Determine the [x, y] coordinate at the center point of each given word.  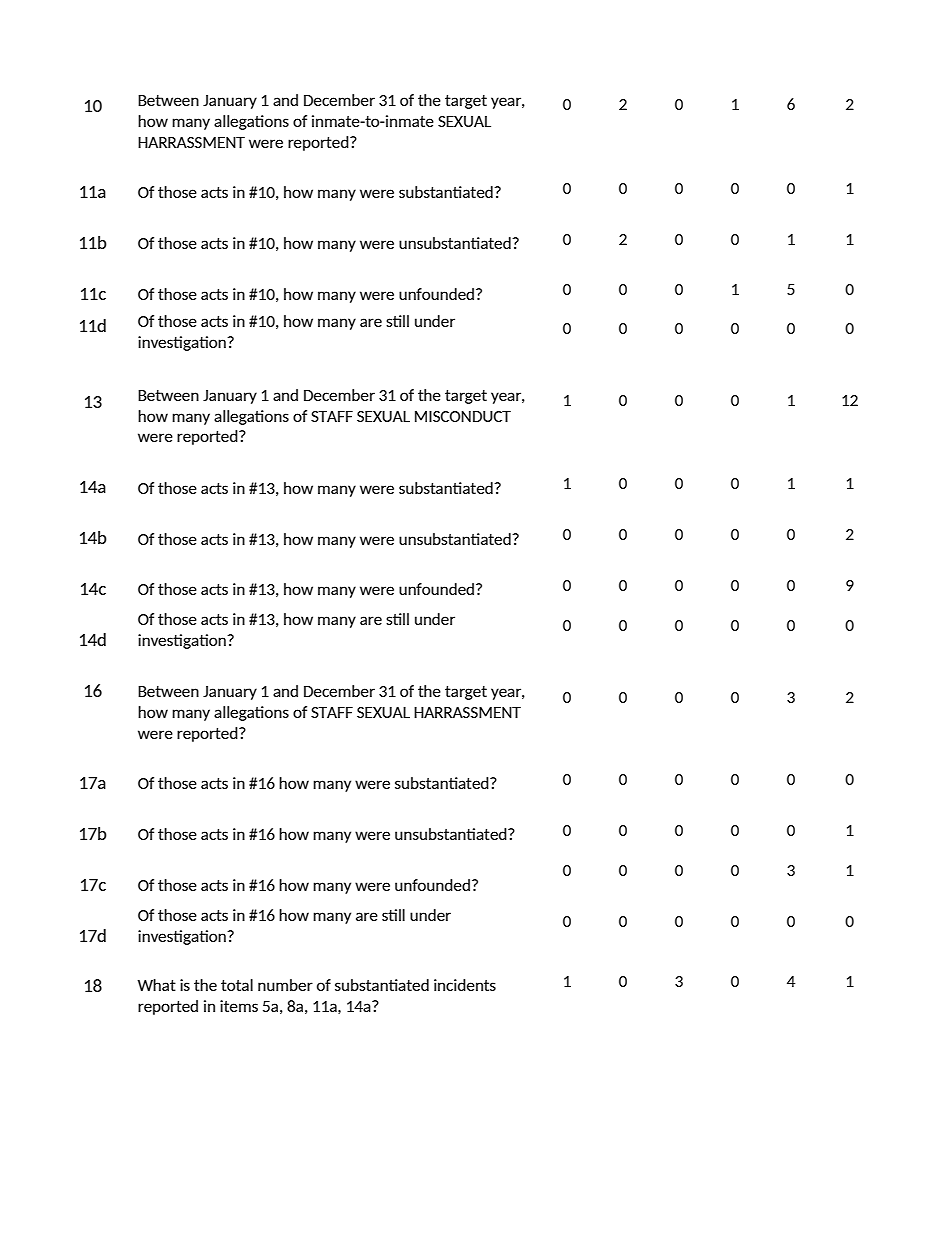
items [239, 1006]
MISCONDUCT [463, 416]
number [285, 985]
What [156, 985]
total [237, 985]
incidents [465, 985]
